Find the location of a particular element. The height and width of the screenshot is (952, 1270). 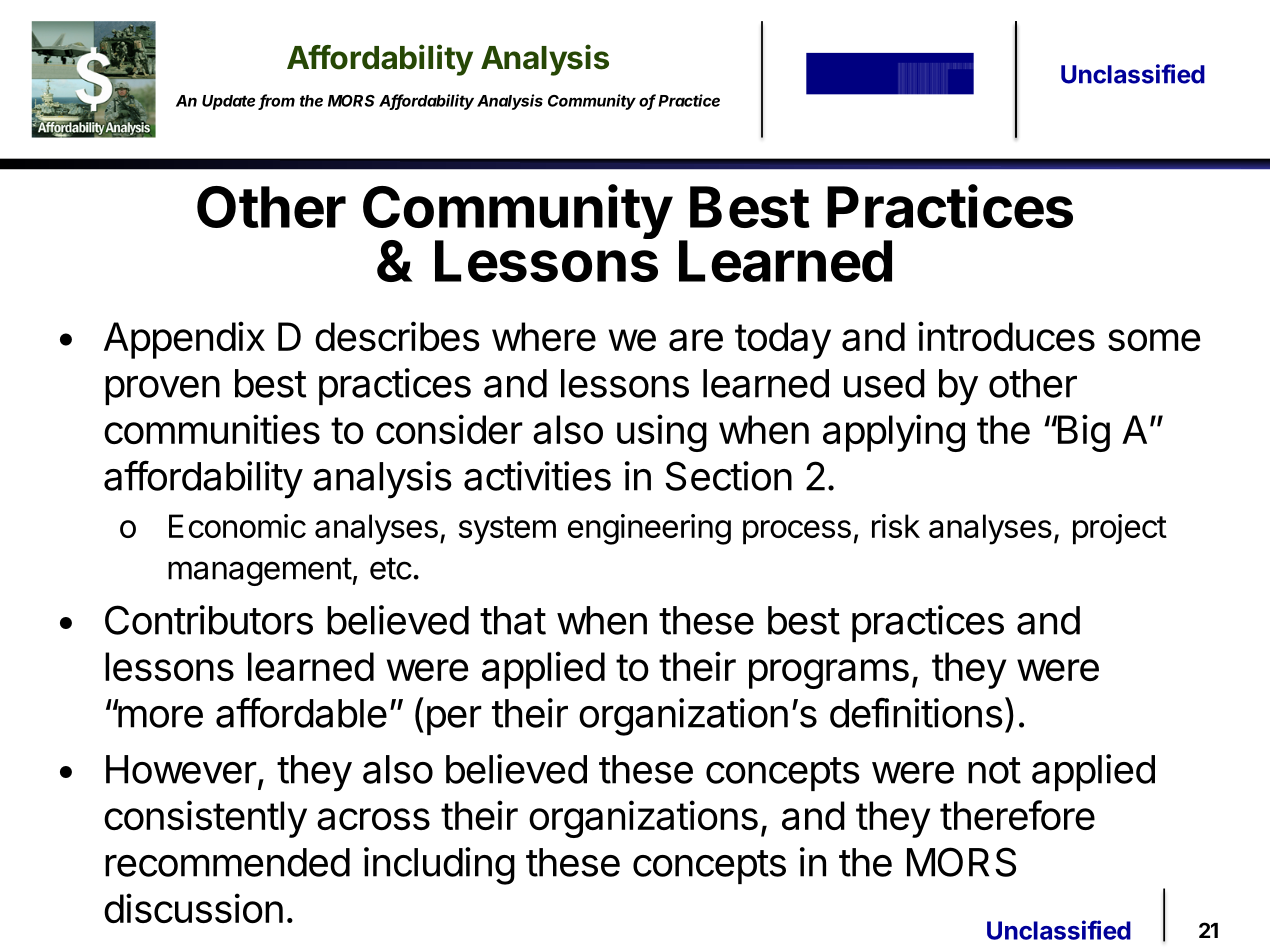

project is located at coordinates (1120, 529).
